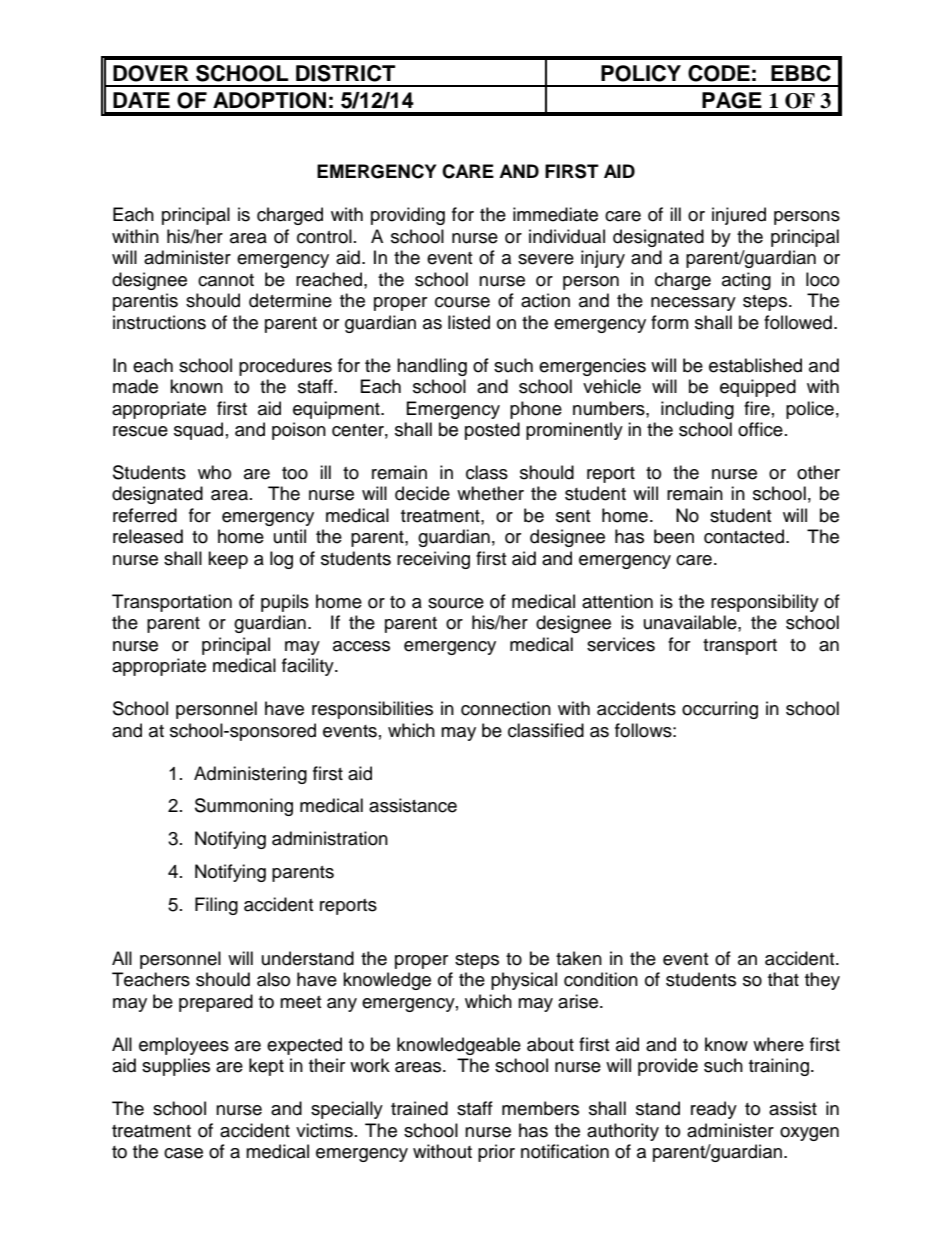  Describe the element at coordinates (506, 708) in the page. I see `connection` at that location.
